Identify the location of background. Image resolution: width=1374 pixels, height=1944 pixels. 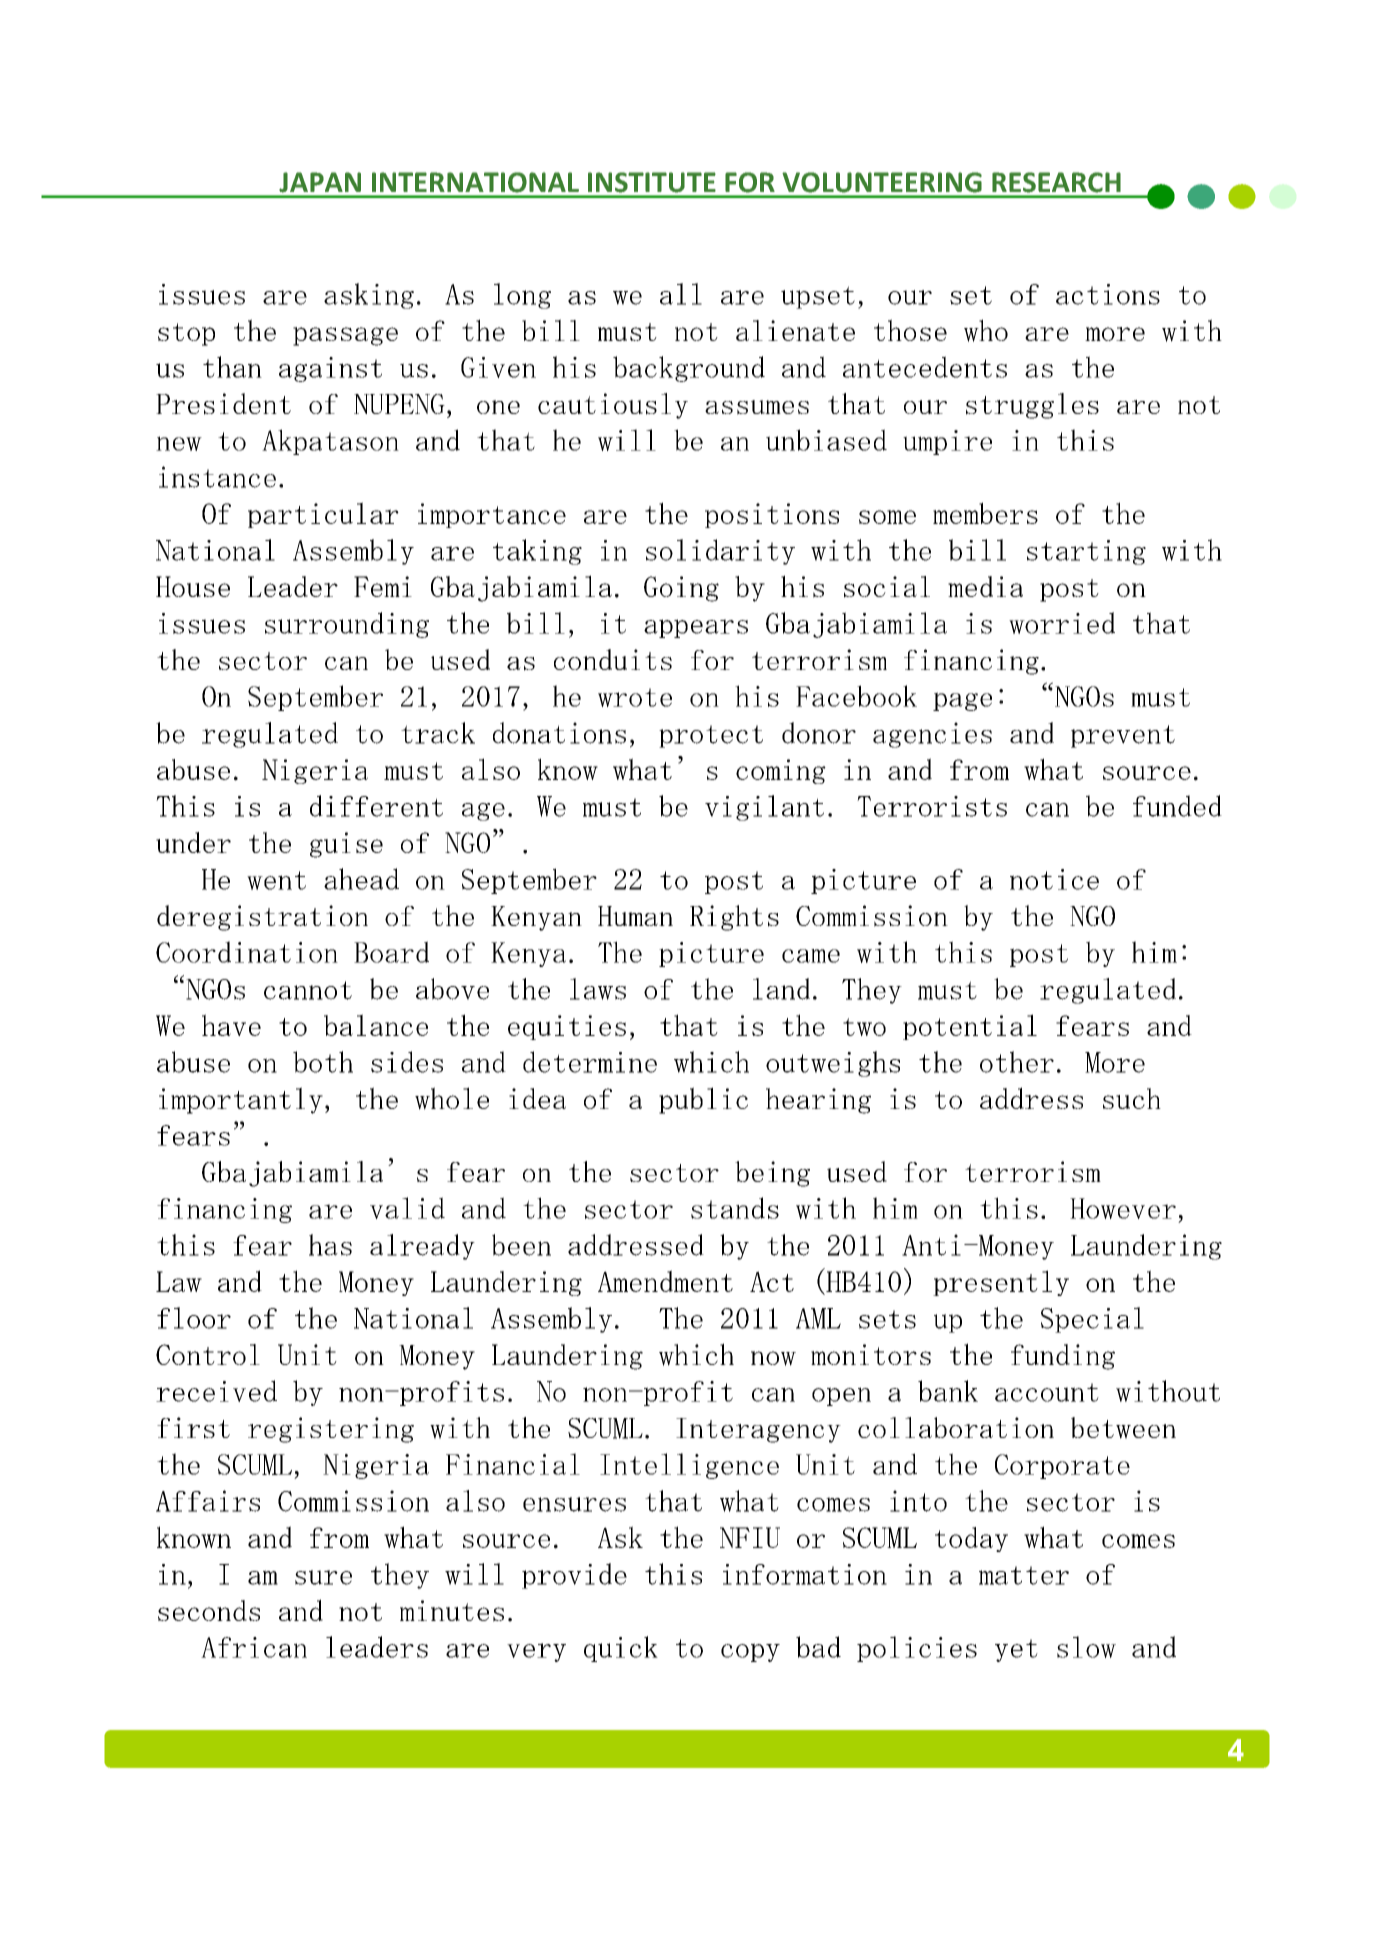
(689, 369).
